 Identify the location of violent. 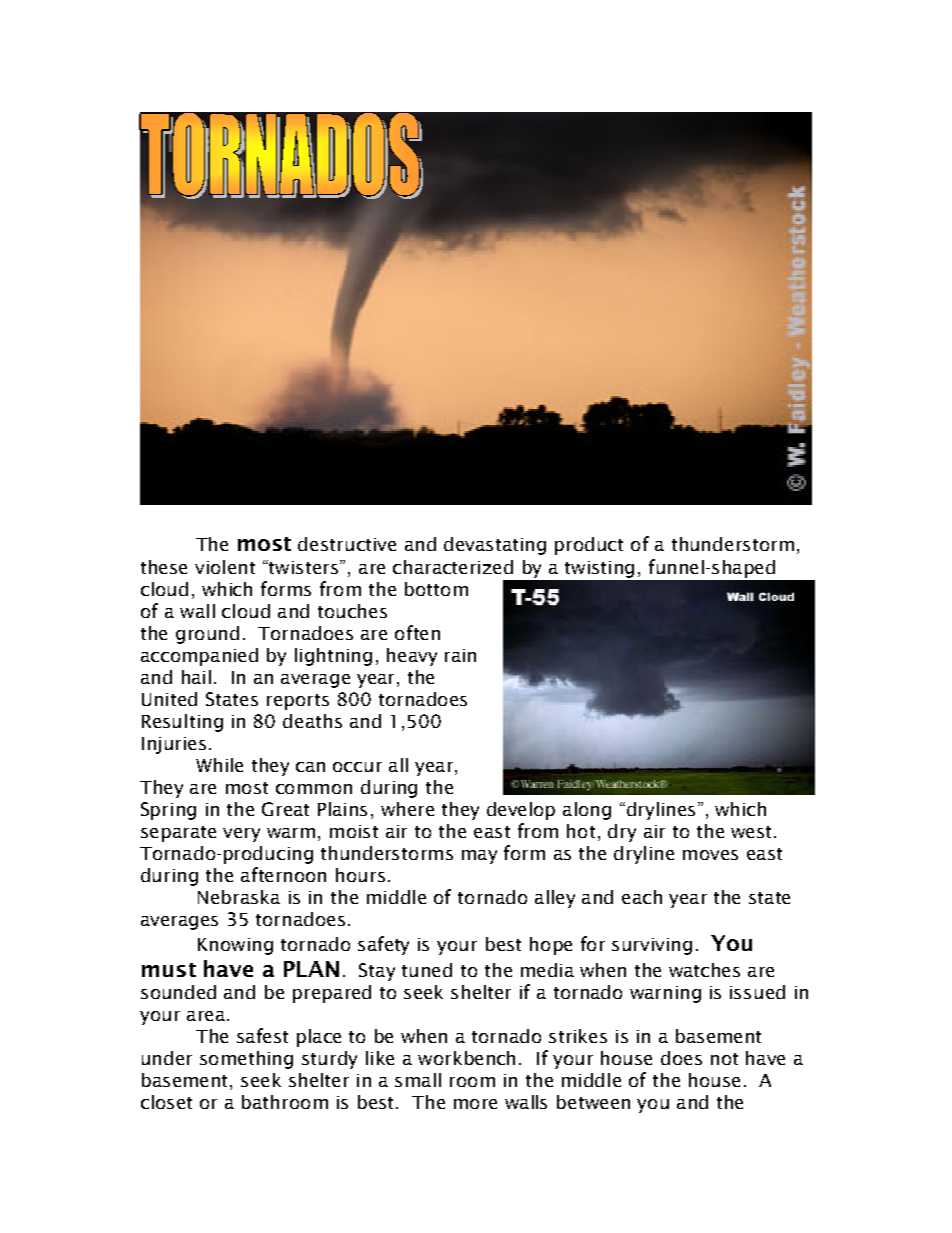
(225, 567).
